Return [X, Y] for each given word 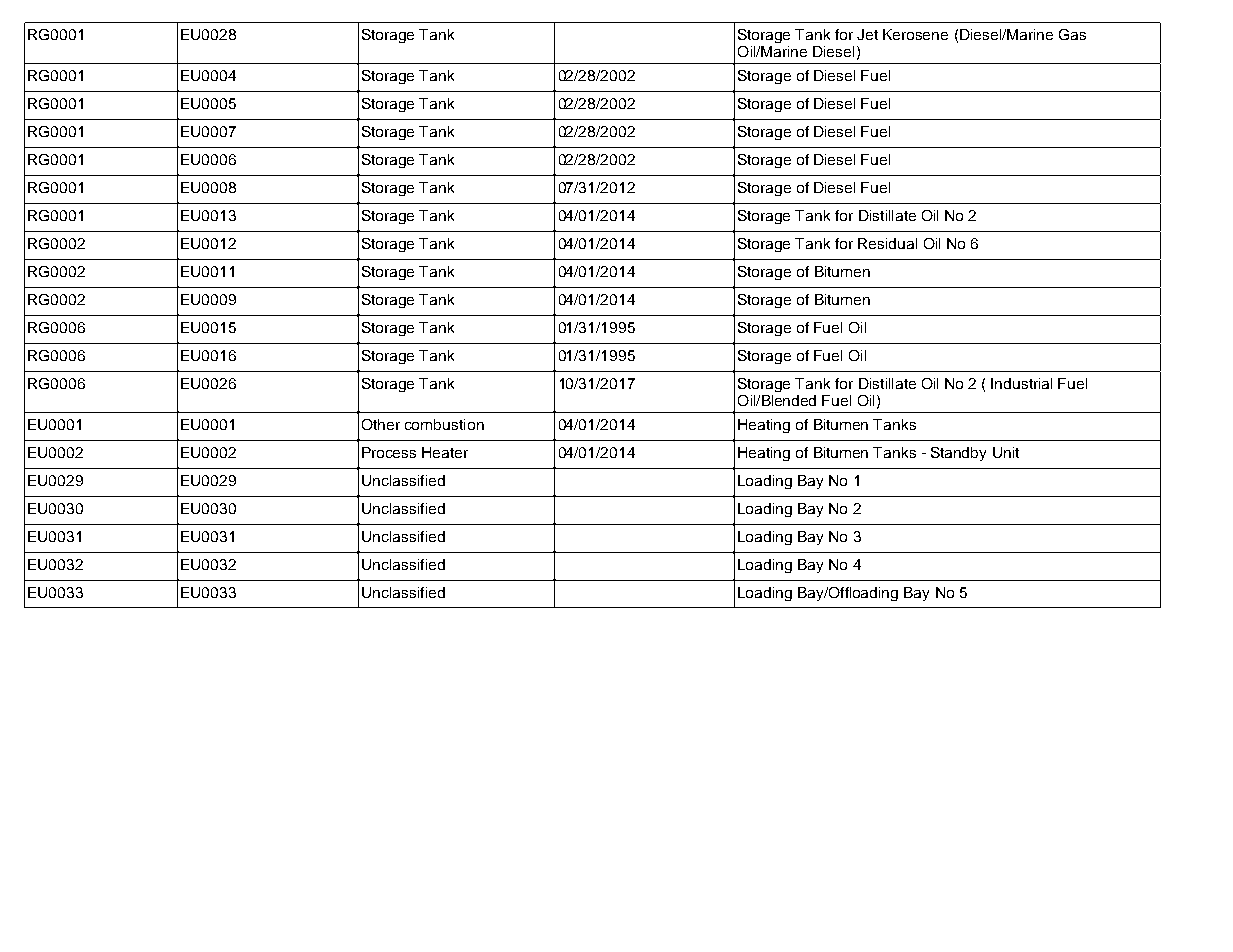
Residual [887, 243]
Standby [958, 454]
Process [389, 452]
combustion [444, 424]
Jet [867, 34]
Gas [1072, 34]
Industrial [1021, 383]
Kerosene [915, 34]
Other [381, 424]
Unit [1006, 452]
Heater [445, 452]
